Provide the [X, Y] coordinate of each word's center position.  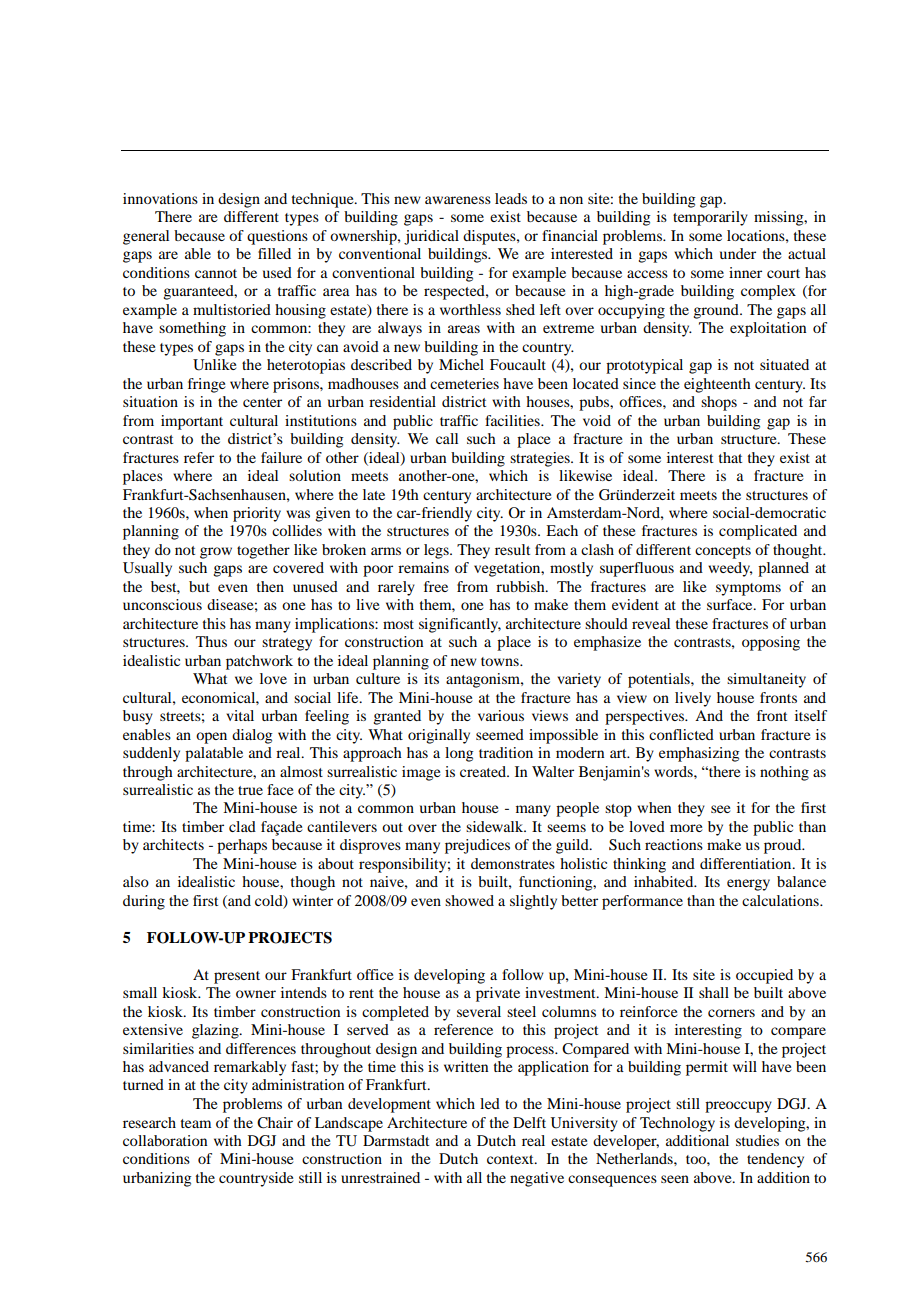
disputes [490, 237]
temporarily [710, 218]
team [196, 1123]
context [511, 1159]
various [501, 715]
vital [240, 715]
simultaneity [766, 680]
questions [277, 237]
